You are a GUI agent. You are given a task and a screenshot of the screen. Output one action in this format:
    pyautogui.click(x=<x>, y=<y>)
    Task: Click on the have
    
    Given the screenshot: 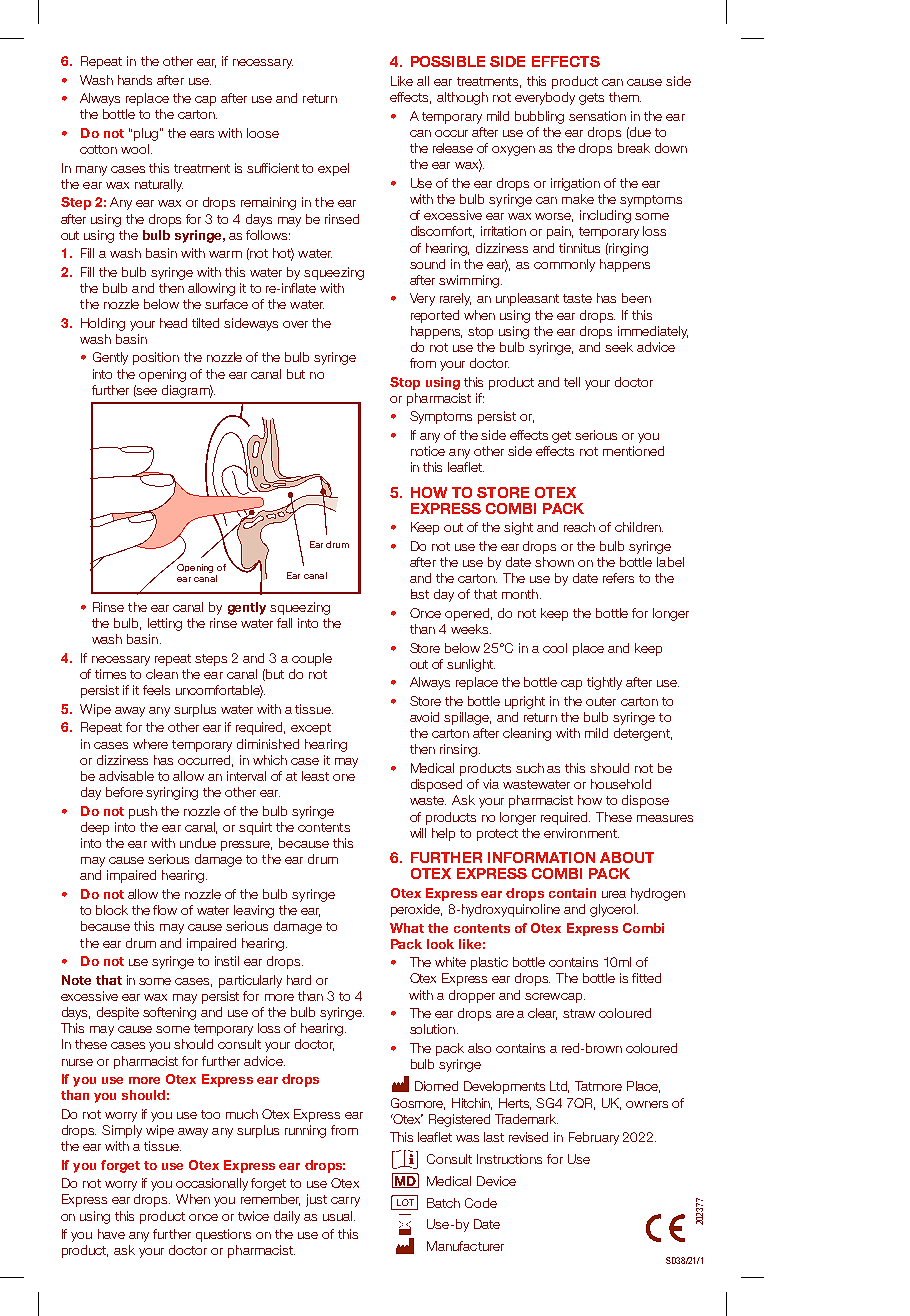 What is the action you would take?
    pyautogui.click(x=111, y=1234)
